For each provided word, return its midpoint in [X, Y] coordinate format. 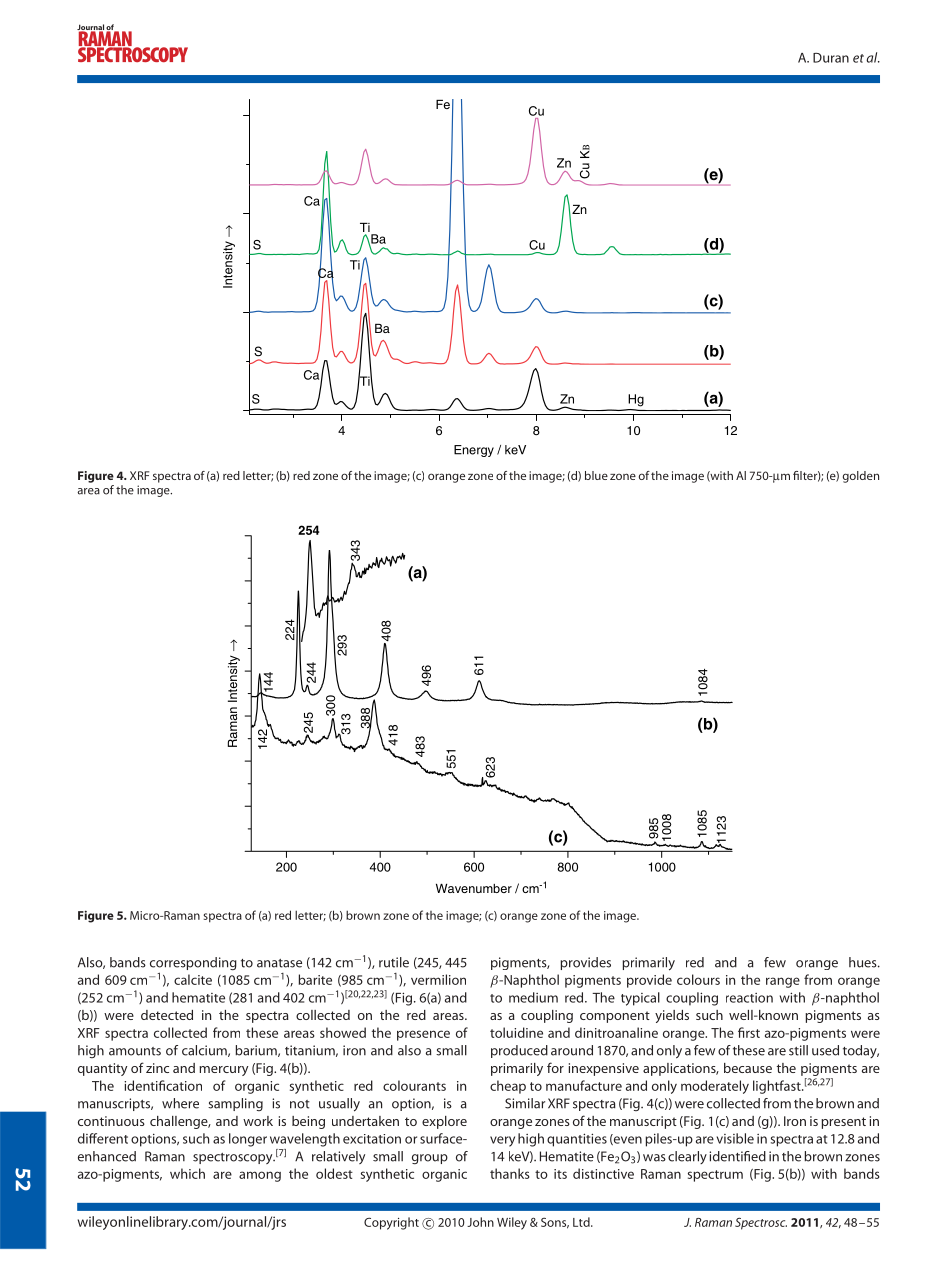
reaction [749, 998]
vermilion [438, 979]
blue [596, 475]
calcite [193, 979]
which [187, 1173]
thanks [510, 1173]
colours [698, 979]
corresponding [193, 965]
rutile [394, 962]
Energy [474, 451]
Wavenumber [474, 888]
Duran [831, 58]
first [749, 1032]
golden [861, 477]
